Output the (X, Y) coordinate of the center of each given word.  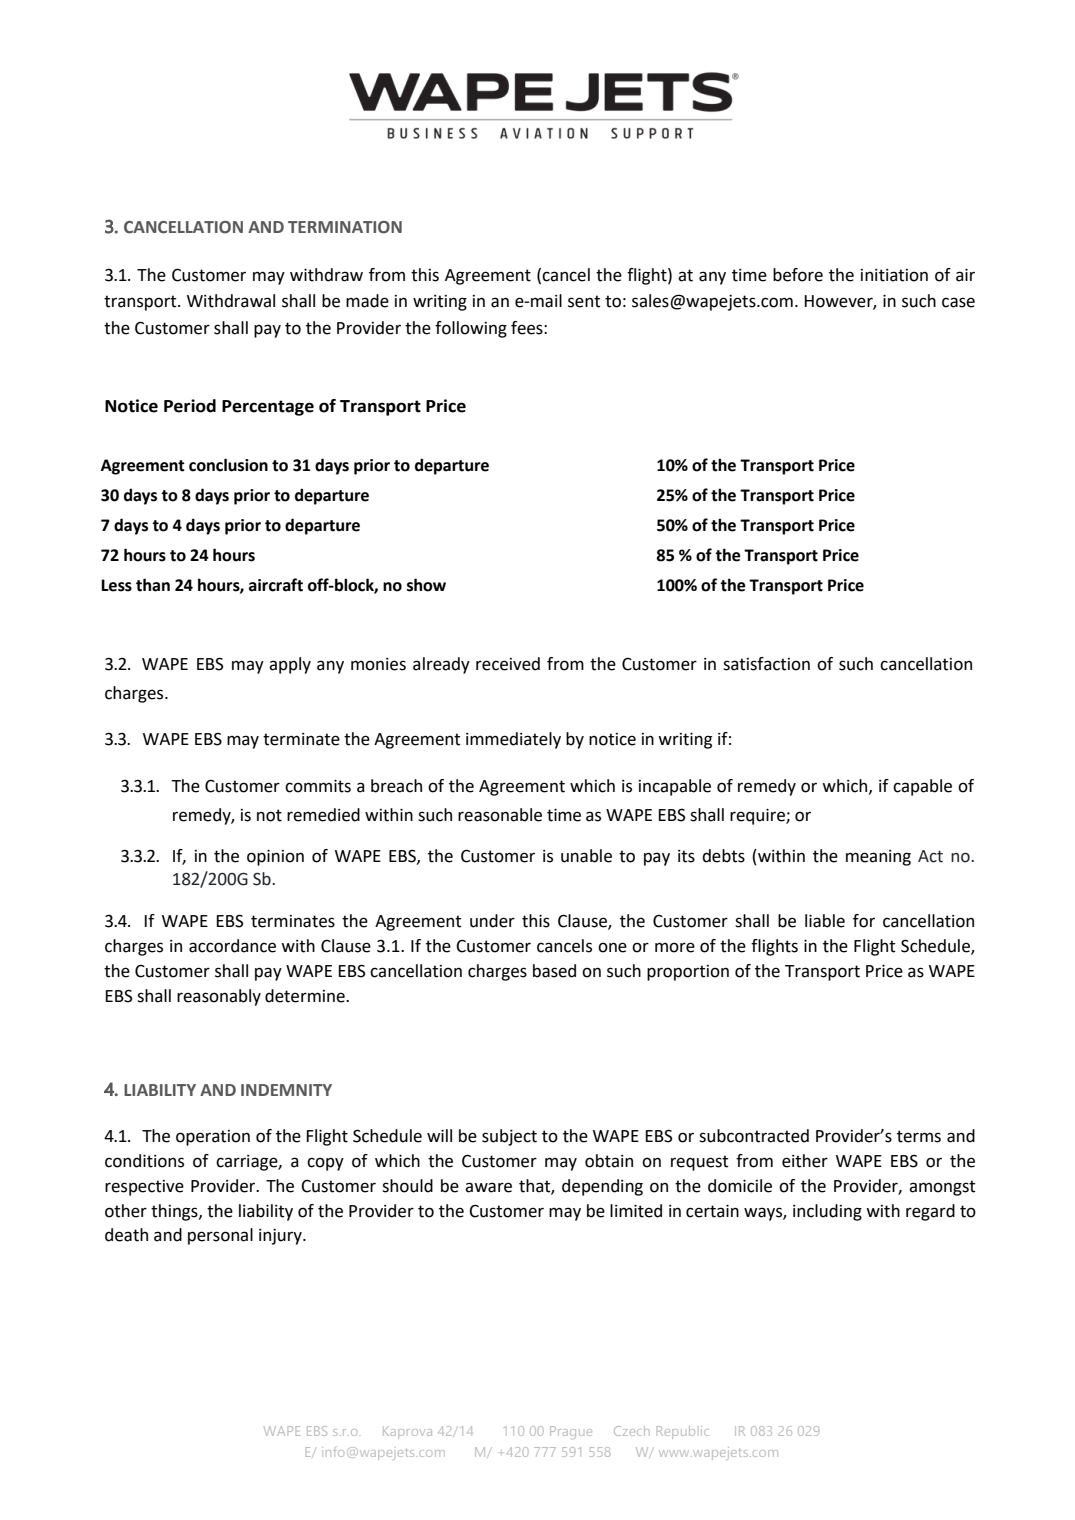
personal (220, 1236)
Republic (683, 1432)
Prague (571, 1432)
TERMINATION (345, 227)
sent (584, 301)
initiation (894, 275)
